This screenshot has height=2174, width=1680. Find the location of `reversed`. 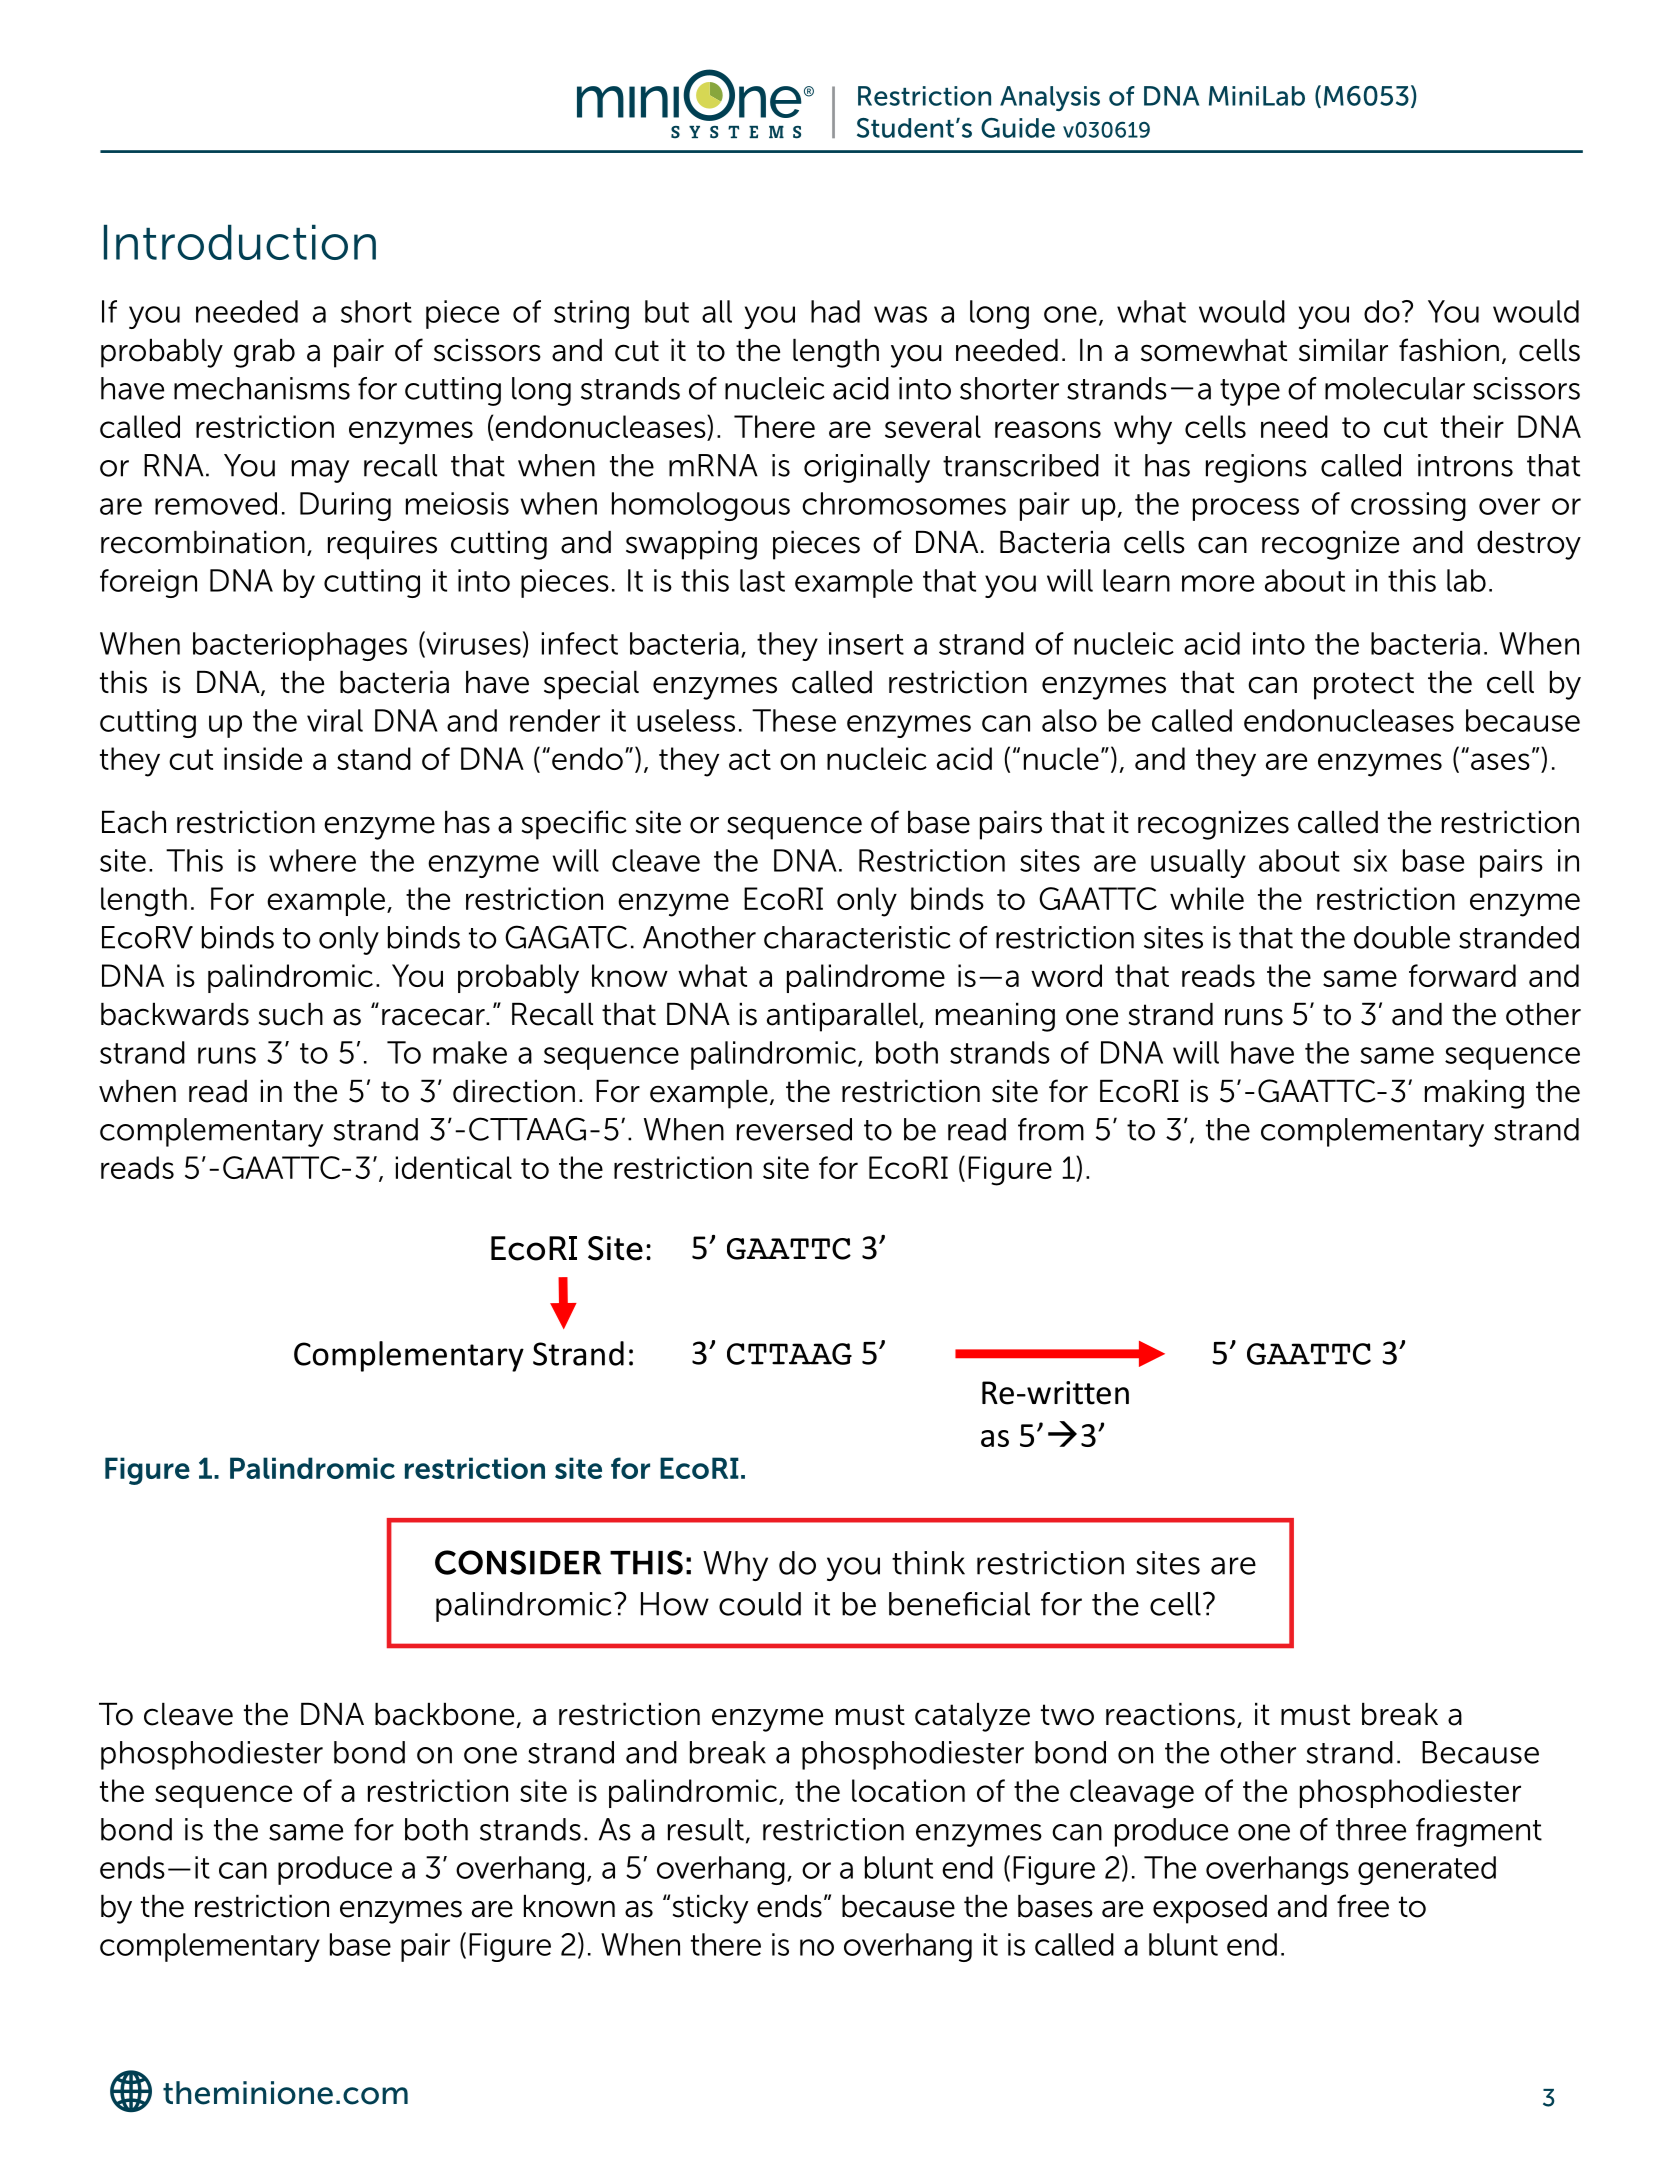

reversed is located at coordinates (794, 1129).
